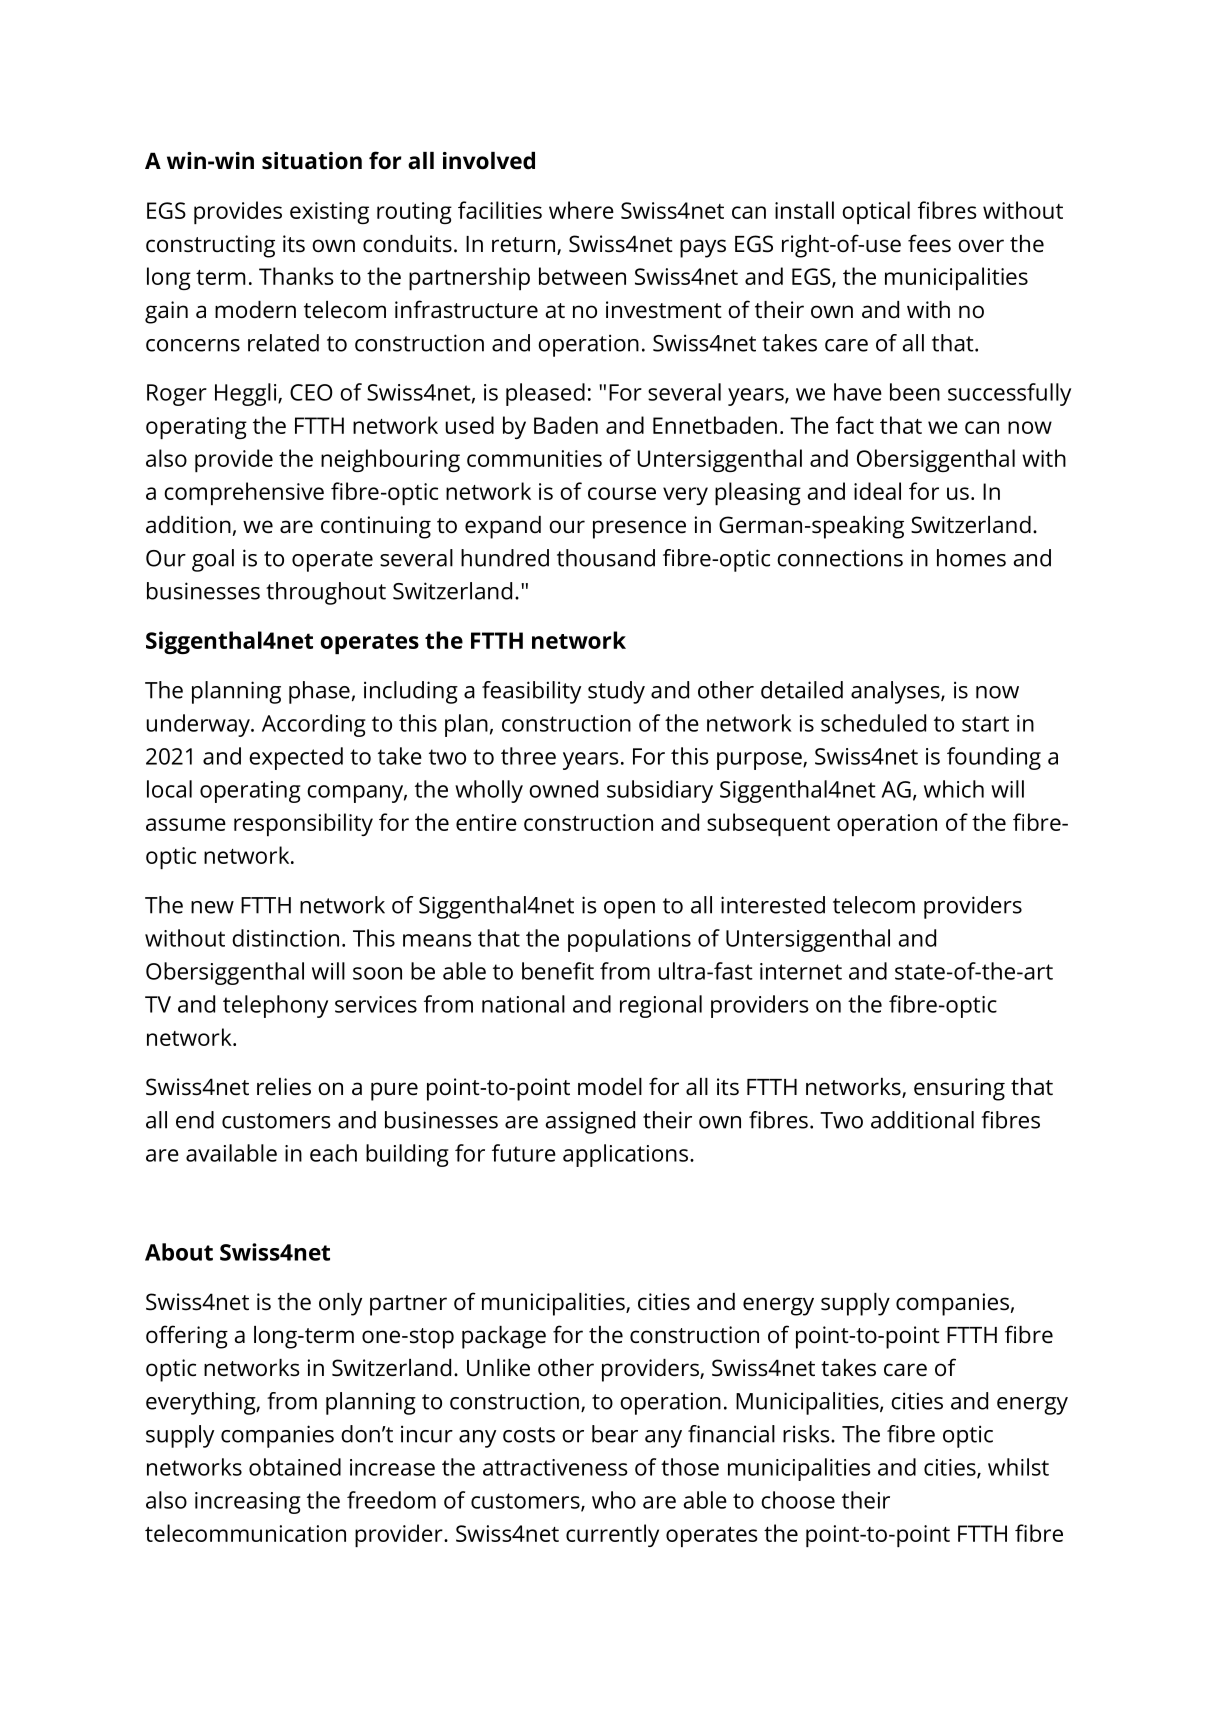 The image size is (1219, 1724). What do you see at coordinates (954, 789) in the page?
I see `which` at bounding box center [954, 789].
